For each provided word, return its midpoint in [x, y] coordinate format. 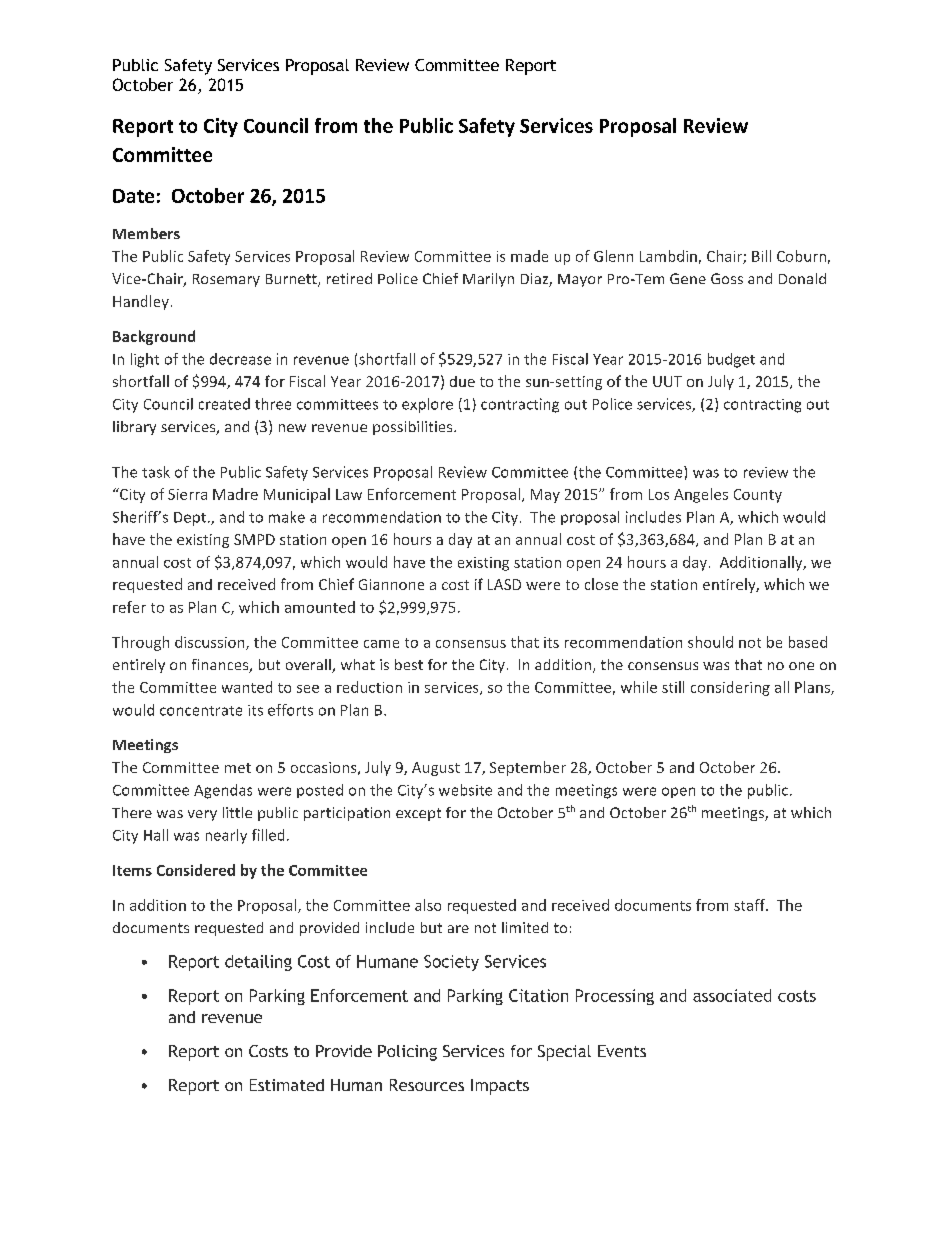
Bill [761, 256]
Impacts [500, 1087]
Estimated [287, 1085]
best [409, 664]
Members [146, 233]
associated [732, 995]
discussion [211, 643]
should [710, 642]
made [529, 256]
